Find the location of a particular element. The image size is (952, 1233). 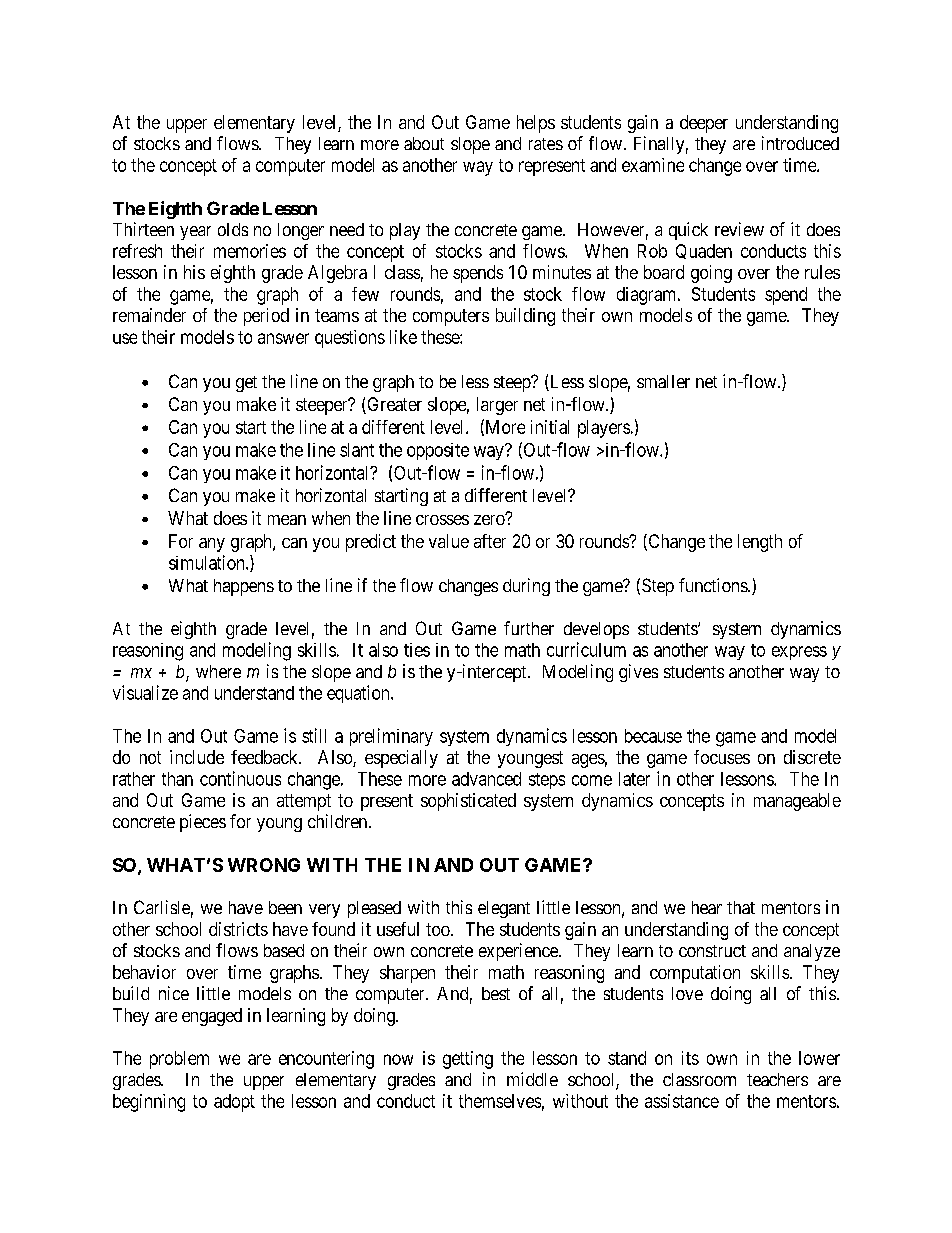

getting is located at coordinates (468, 1060).
